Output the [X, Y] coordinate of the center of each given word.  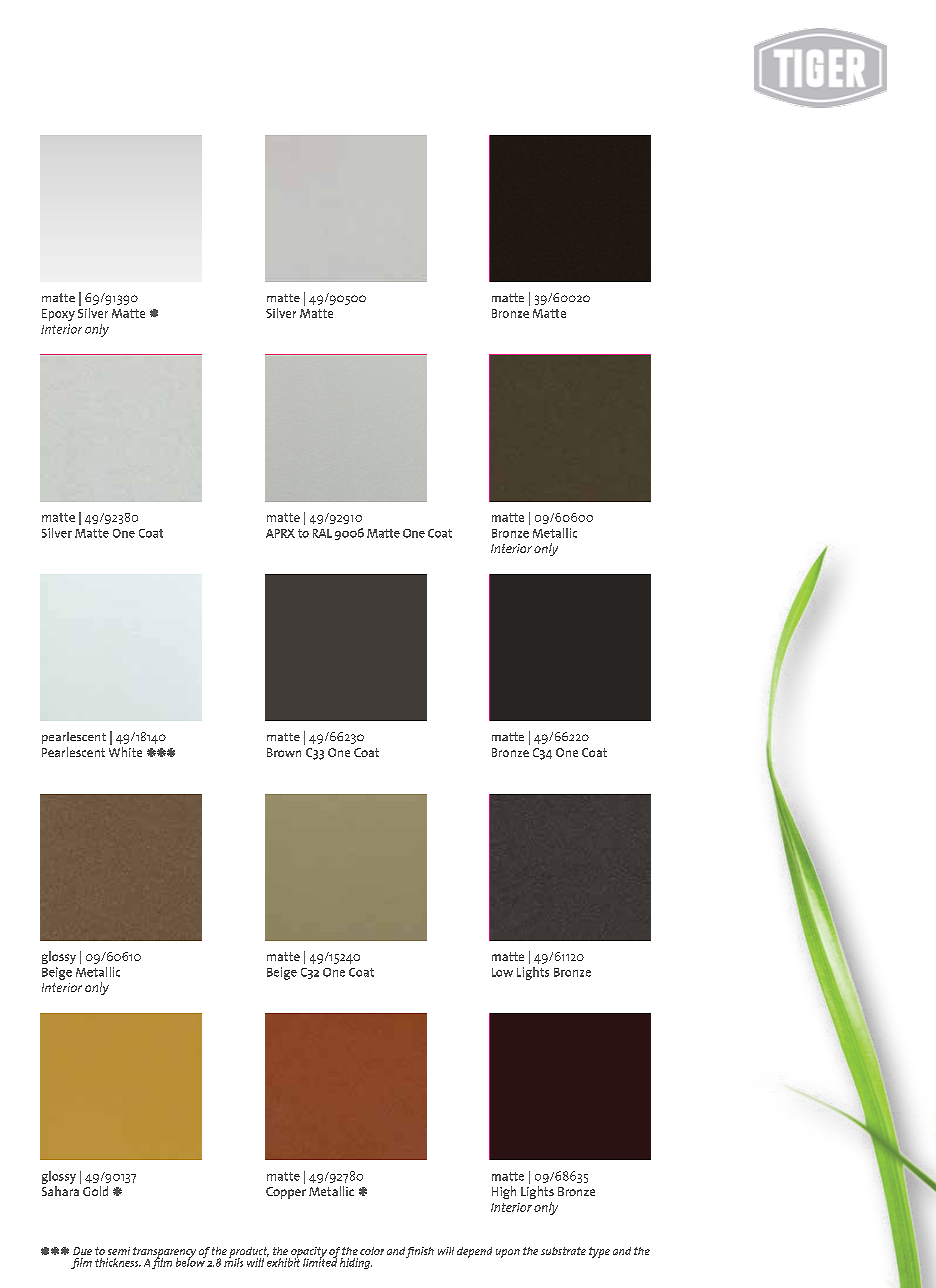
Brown [284, 752]
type [599, 1252]
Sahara [60, 1191]
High [504, 1192]
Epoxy [58, 315]
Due [82, 1251]
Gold [95, 1191]
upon [508, 1253]
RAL [322, 533]
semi [119, 1251]
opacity [308, 1253]
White [125, 752]
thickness [118, 1262]
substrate [563, 1251]
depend [474, 1252]
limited [320, 1261]
